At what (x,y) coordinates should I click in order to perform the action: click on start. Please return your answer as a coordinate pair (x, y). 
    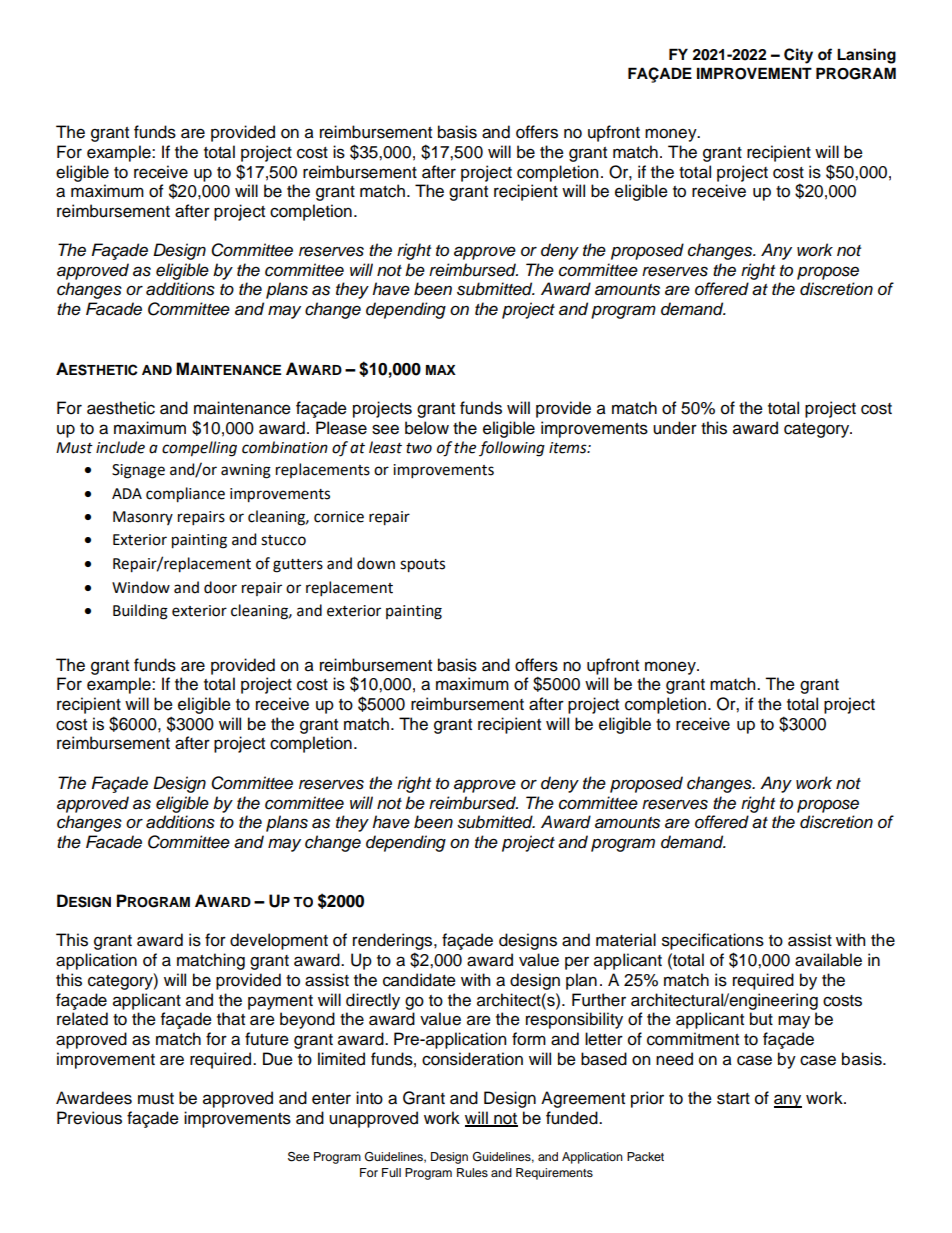
    Looking at the image, I should click on (733, 1099).
